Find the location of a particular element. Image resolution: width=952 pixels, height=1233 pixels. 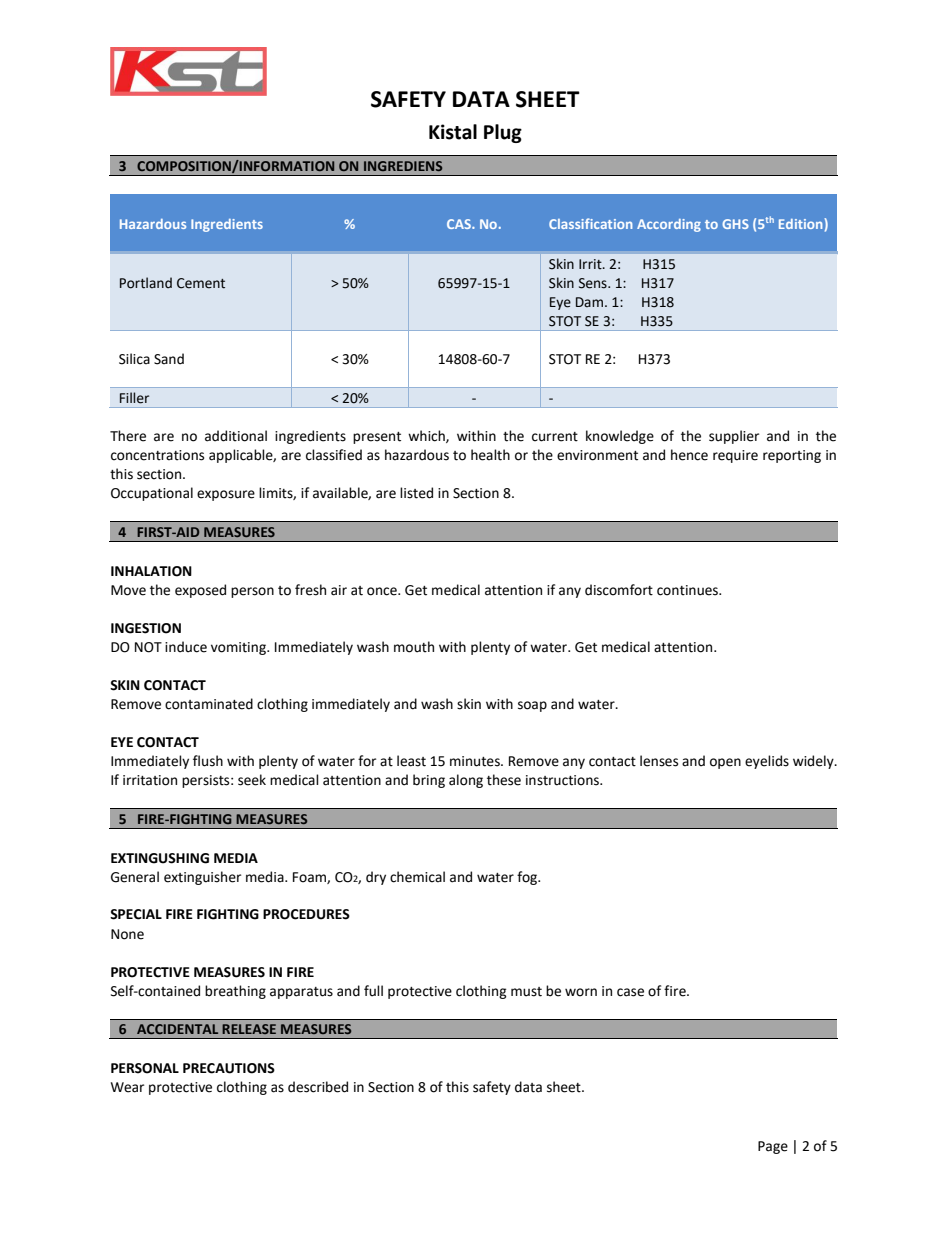

continues is located at coordinates (689, 590).
